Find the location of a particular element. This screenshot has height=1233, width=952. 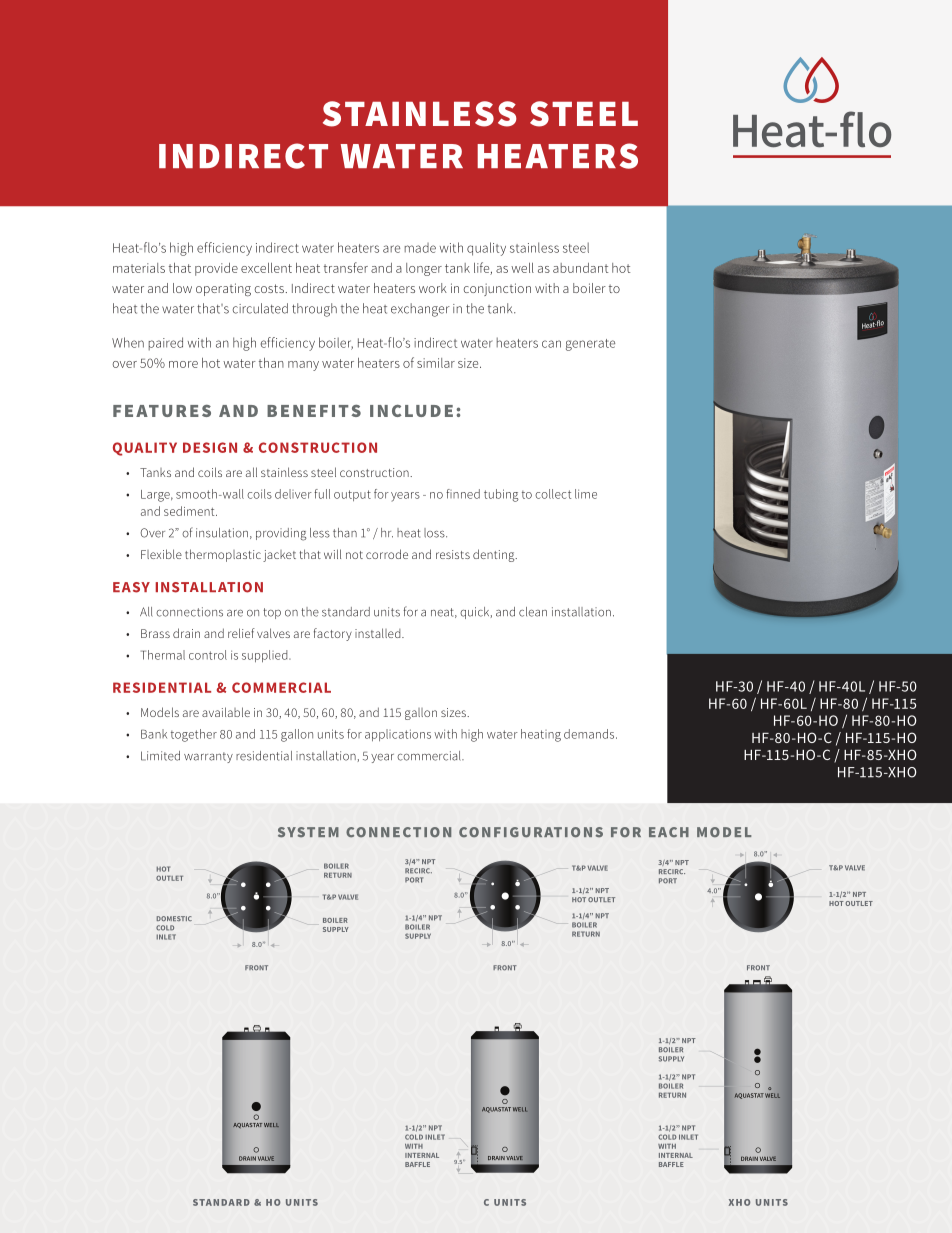

SYSTEM is located at coordinates (308, 832).
